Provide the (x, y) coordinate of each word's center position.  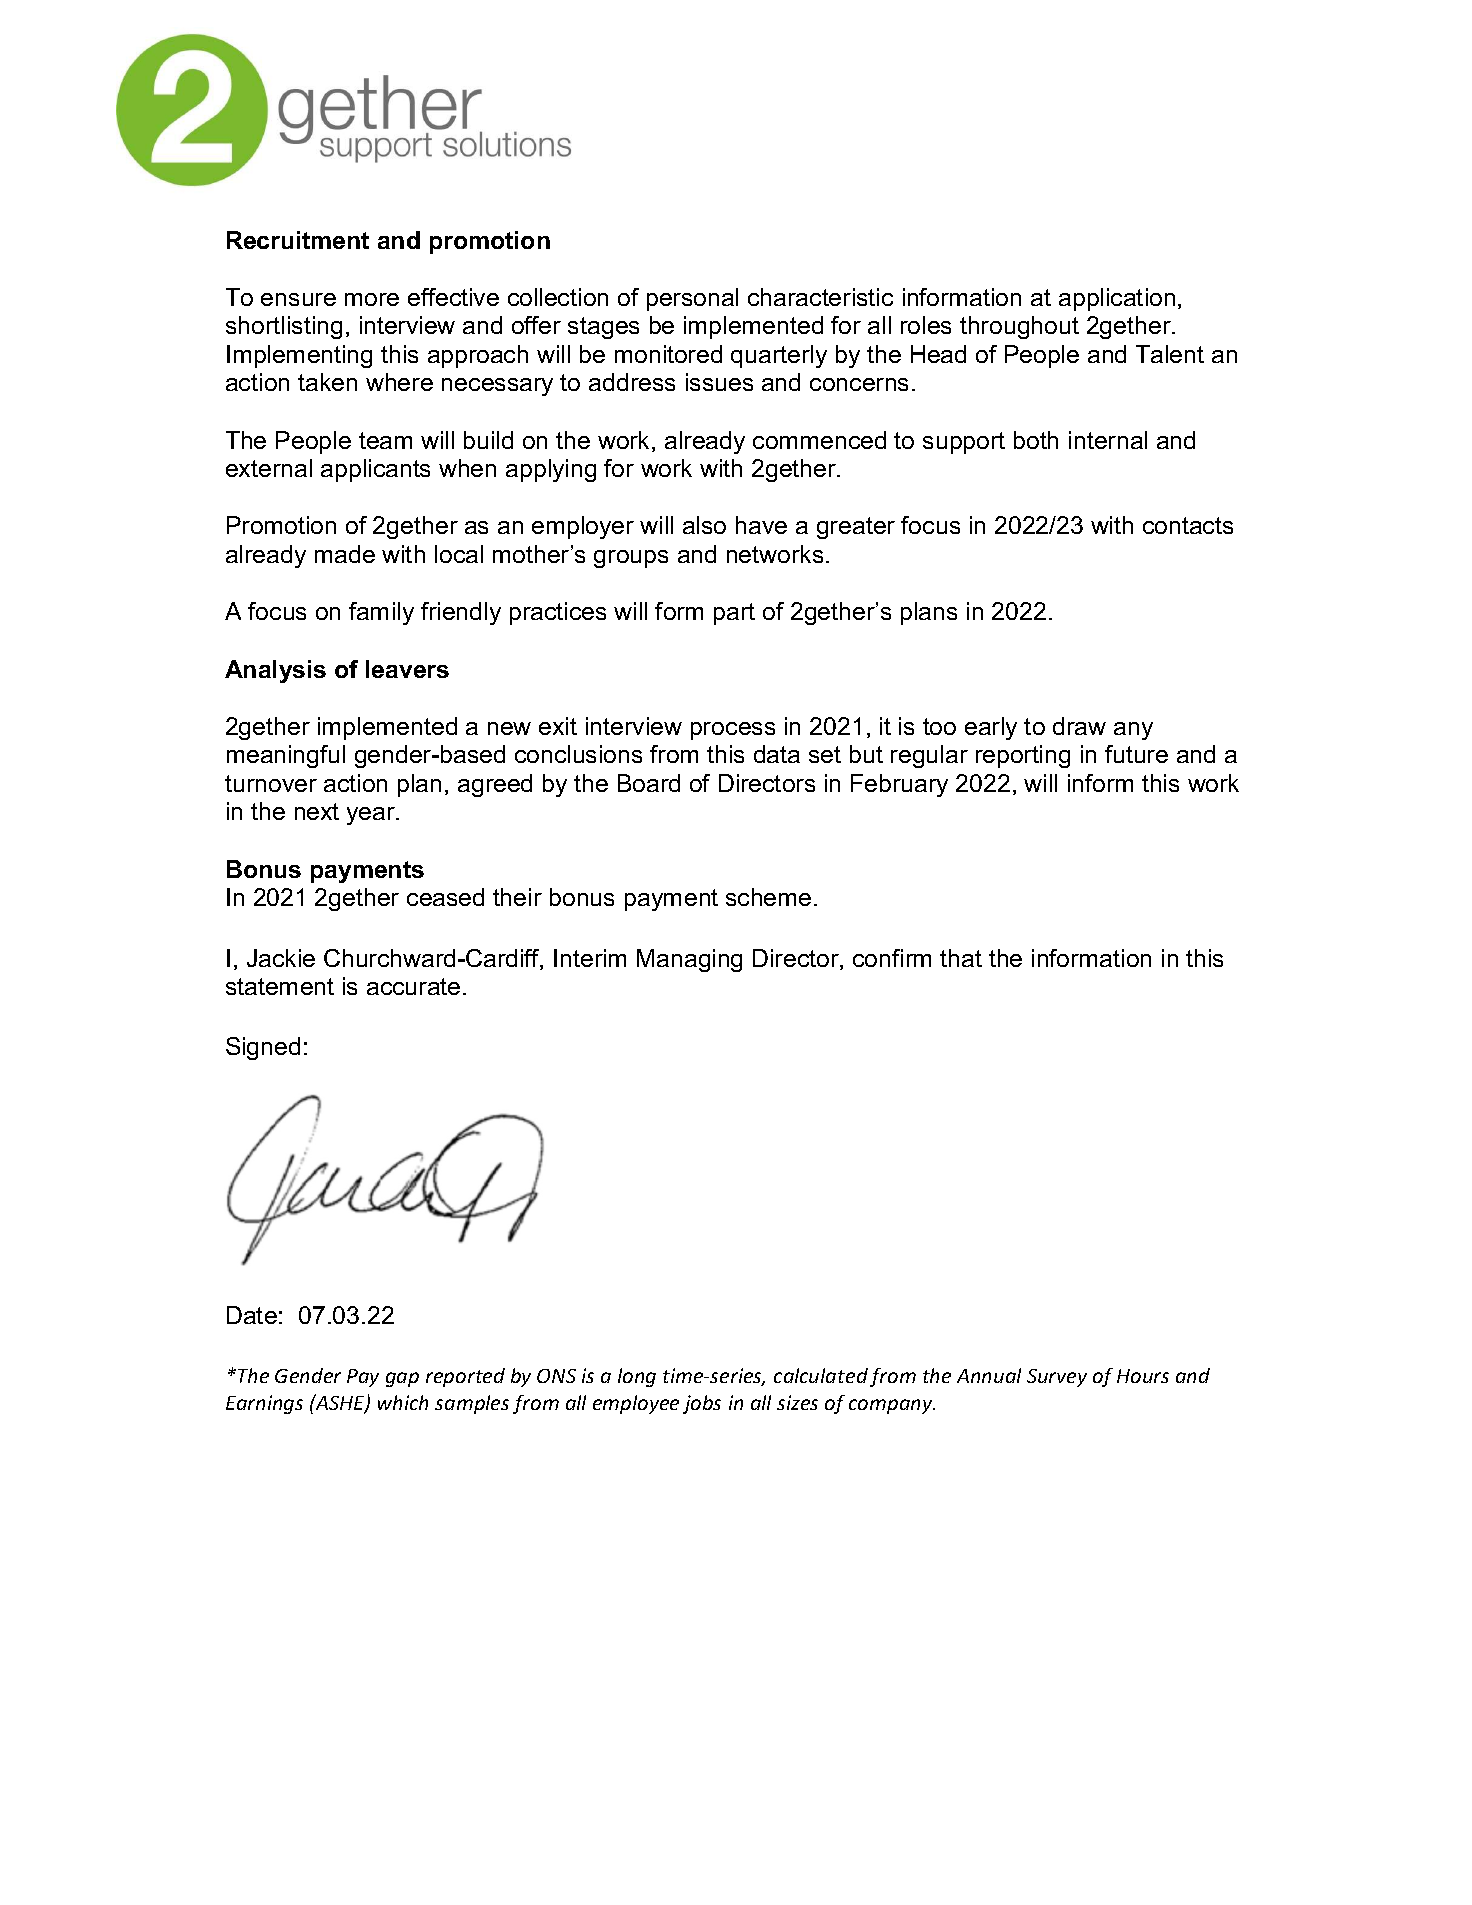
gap (402, 1379)
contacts (1188, 525)
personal (692, 299)
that (961, 958)
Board (649, 783)
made (345, 554)
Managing (689, 960)
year (372, 816)
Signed (263, 1048)
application (1117, 299)
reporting (1023, 756)
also (704, 525)
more (372, 299)
